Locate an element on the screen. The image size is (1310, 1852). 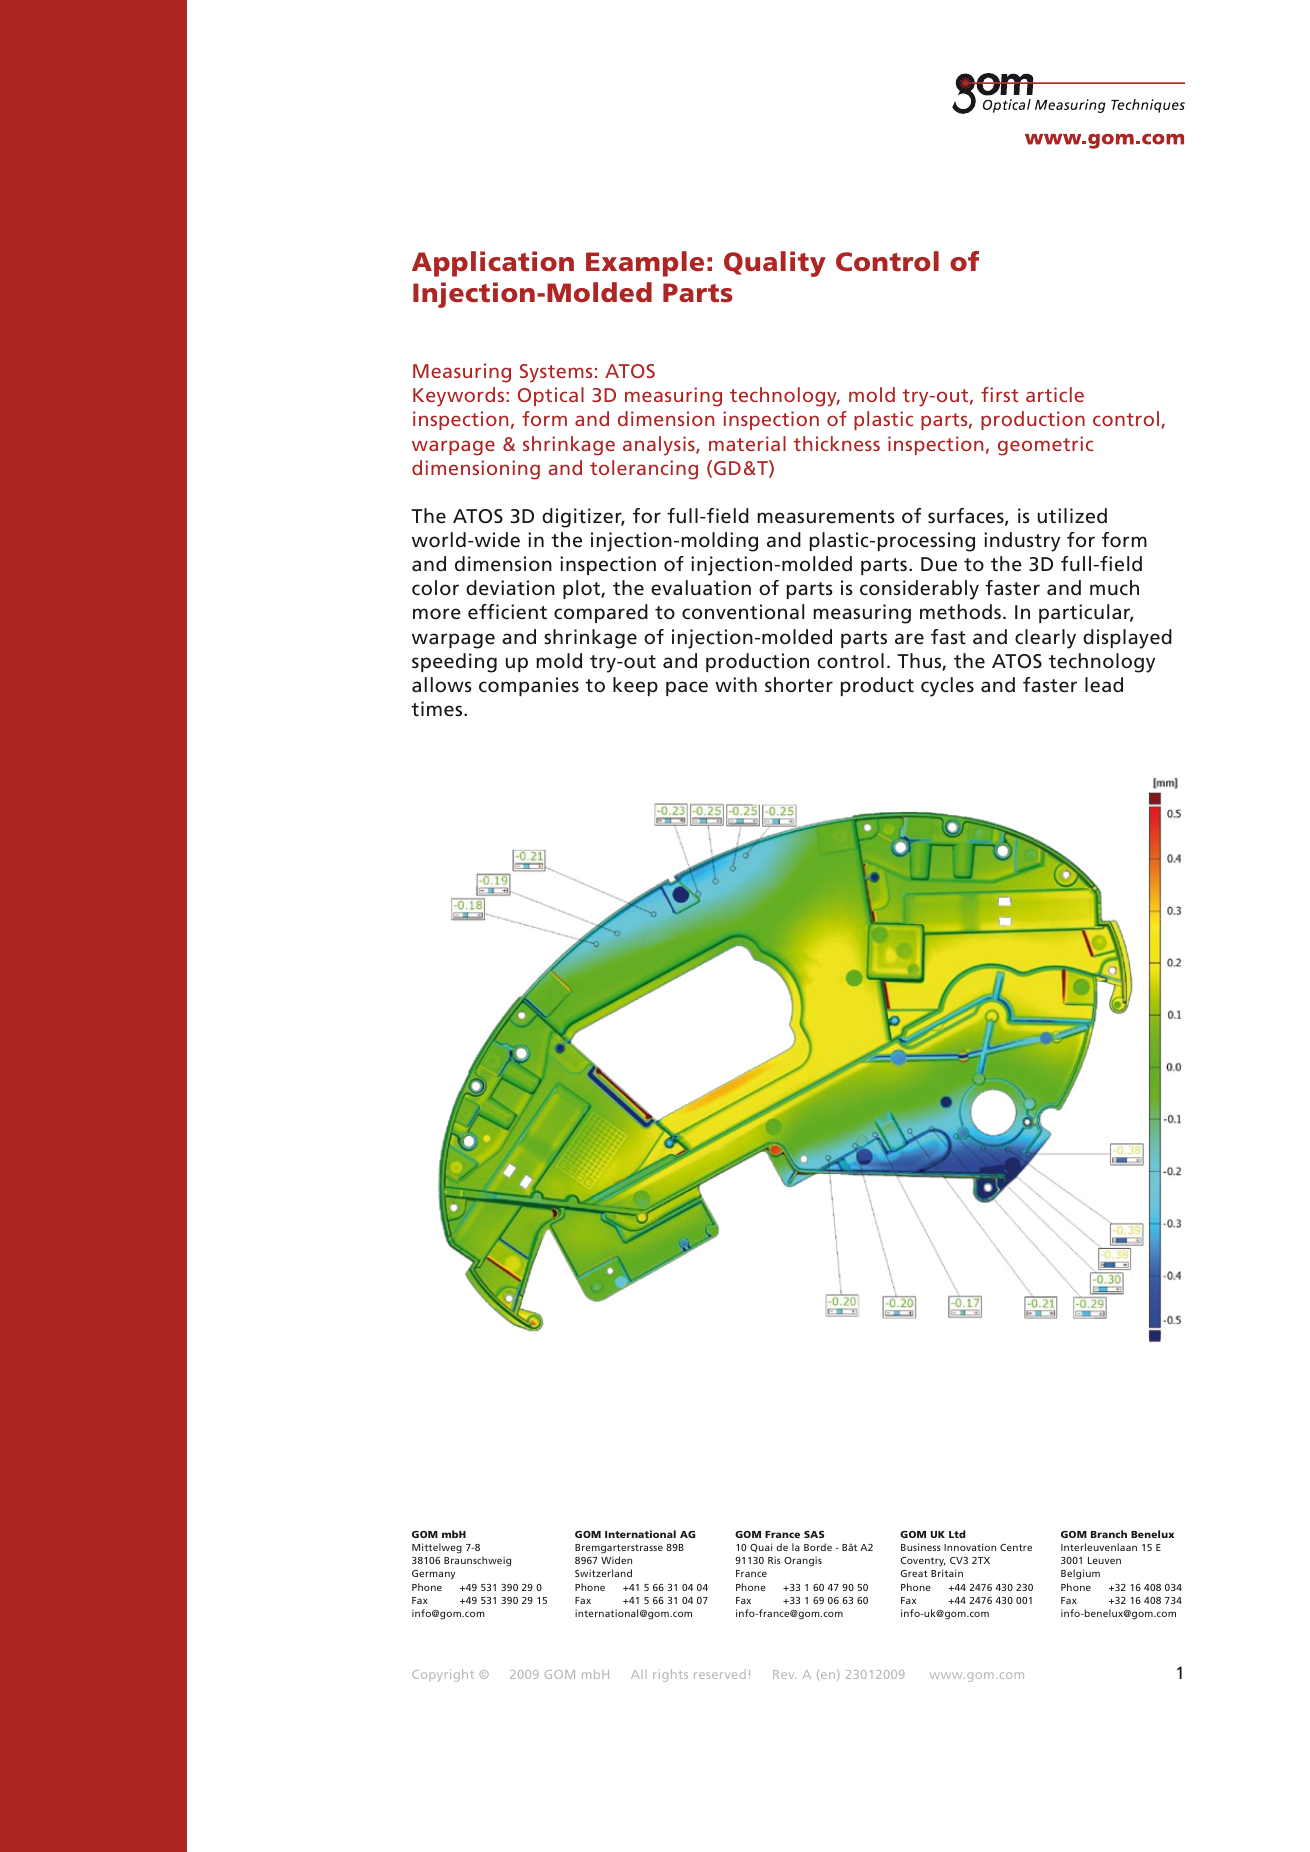
Quality is located at coordinates (775, 264).
